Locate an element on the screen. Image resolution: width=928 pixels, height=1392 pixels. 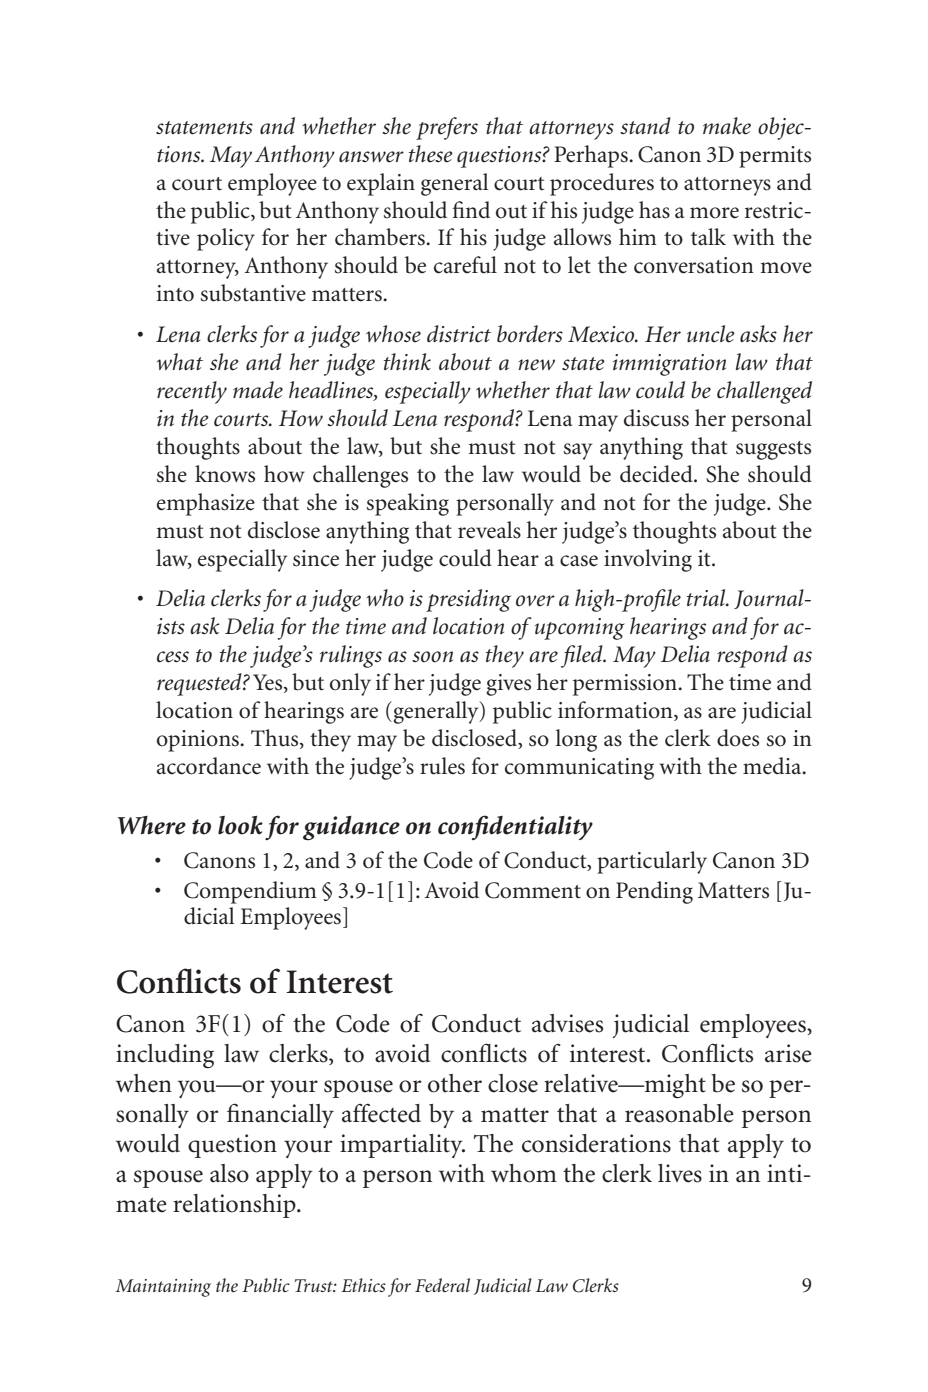
make is located at coordinates (727, 126).
